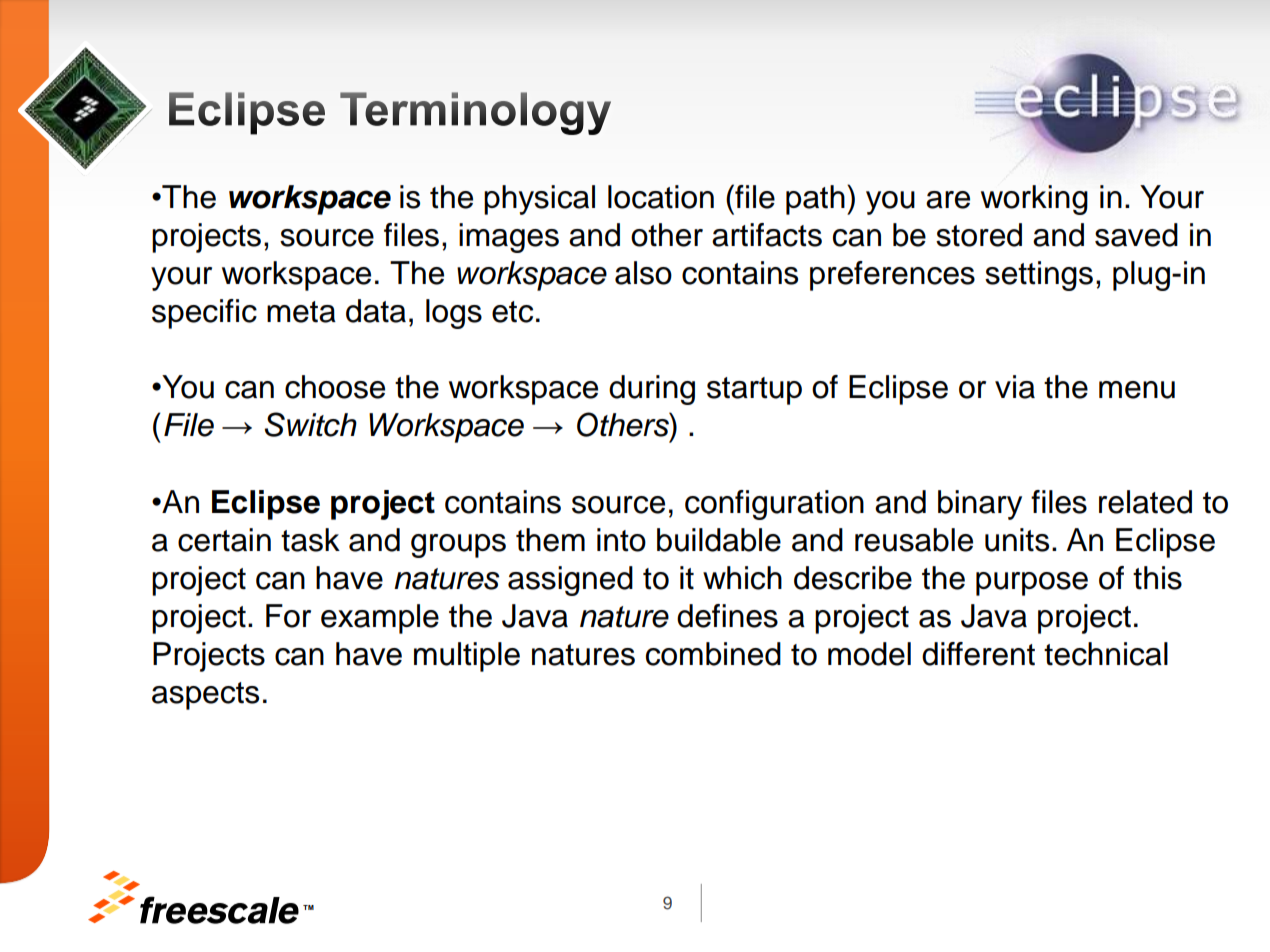  What do you see at coordinates (335, 387) in the screenshot?
I see `choose` at bounding box center [335, 387].
